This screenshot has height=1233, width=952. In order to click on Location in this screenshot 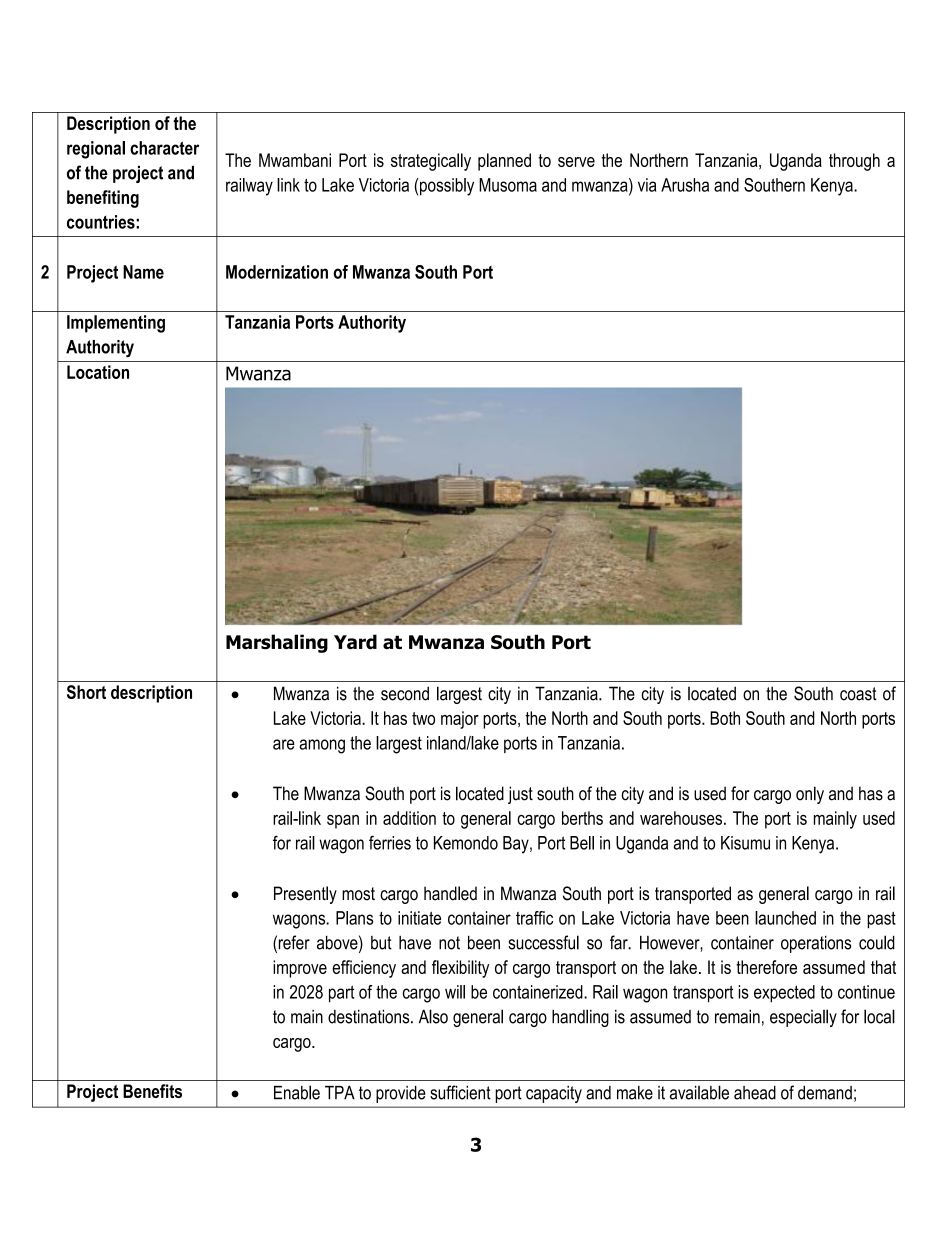, I will do `click(98, 372)`.
